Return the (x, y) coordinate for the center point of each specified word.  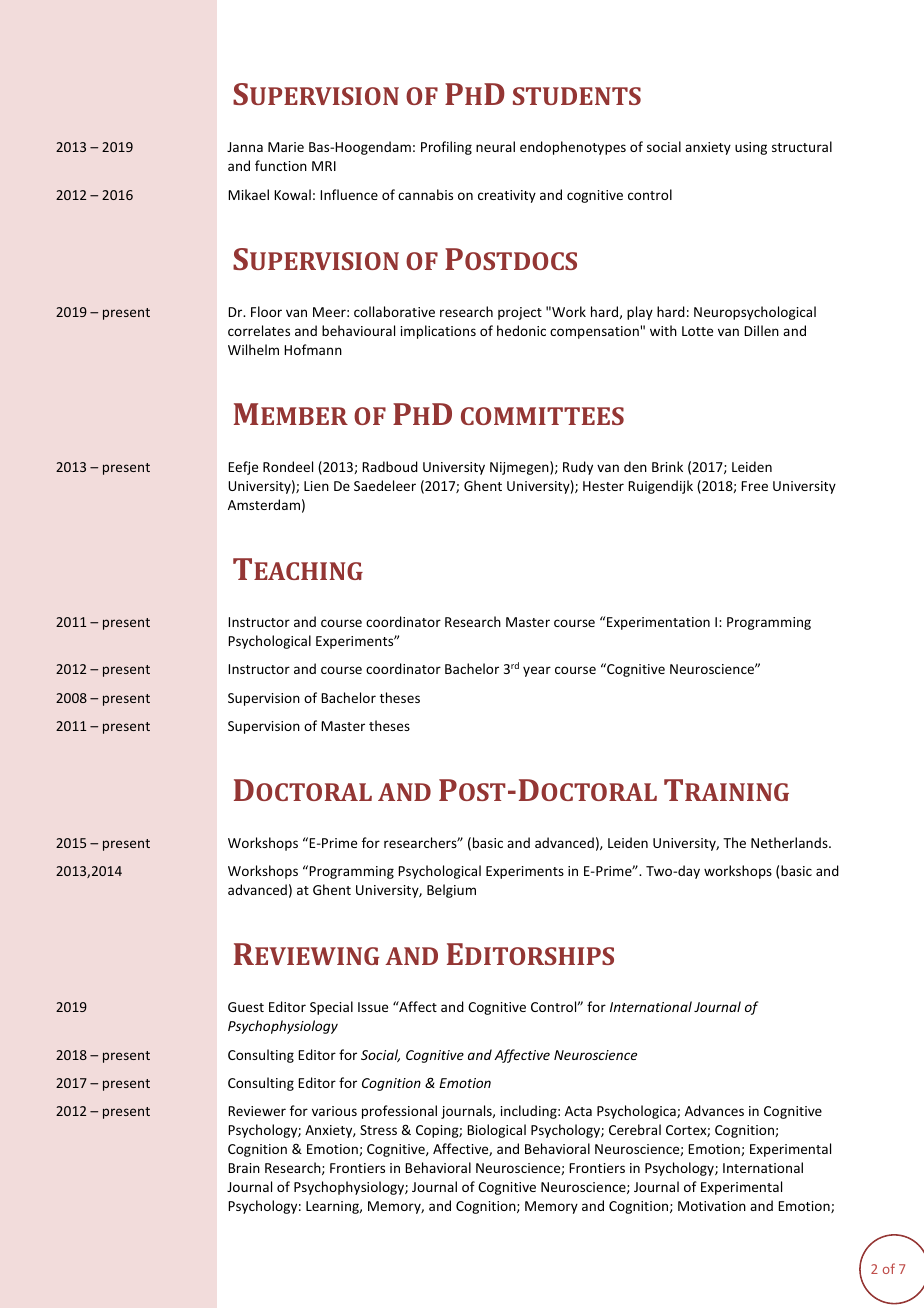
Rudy (578, 468)
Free (754, 486)
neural (495, 146)
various (334, 1111)
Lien (316, 486)
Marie (286, 147)
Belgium (451, 891)
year (537, 671)
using (751, 148)
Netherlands (790, 842)
